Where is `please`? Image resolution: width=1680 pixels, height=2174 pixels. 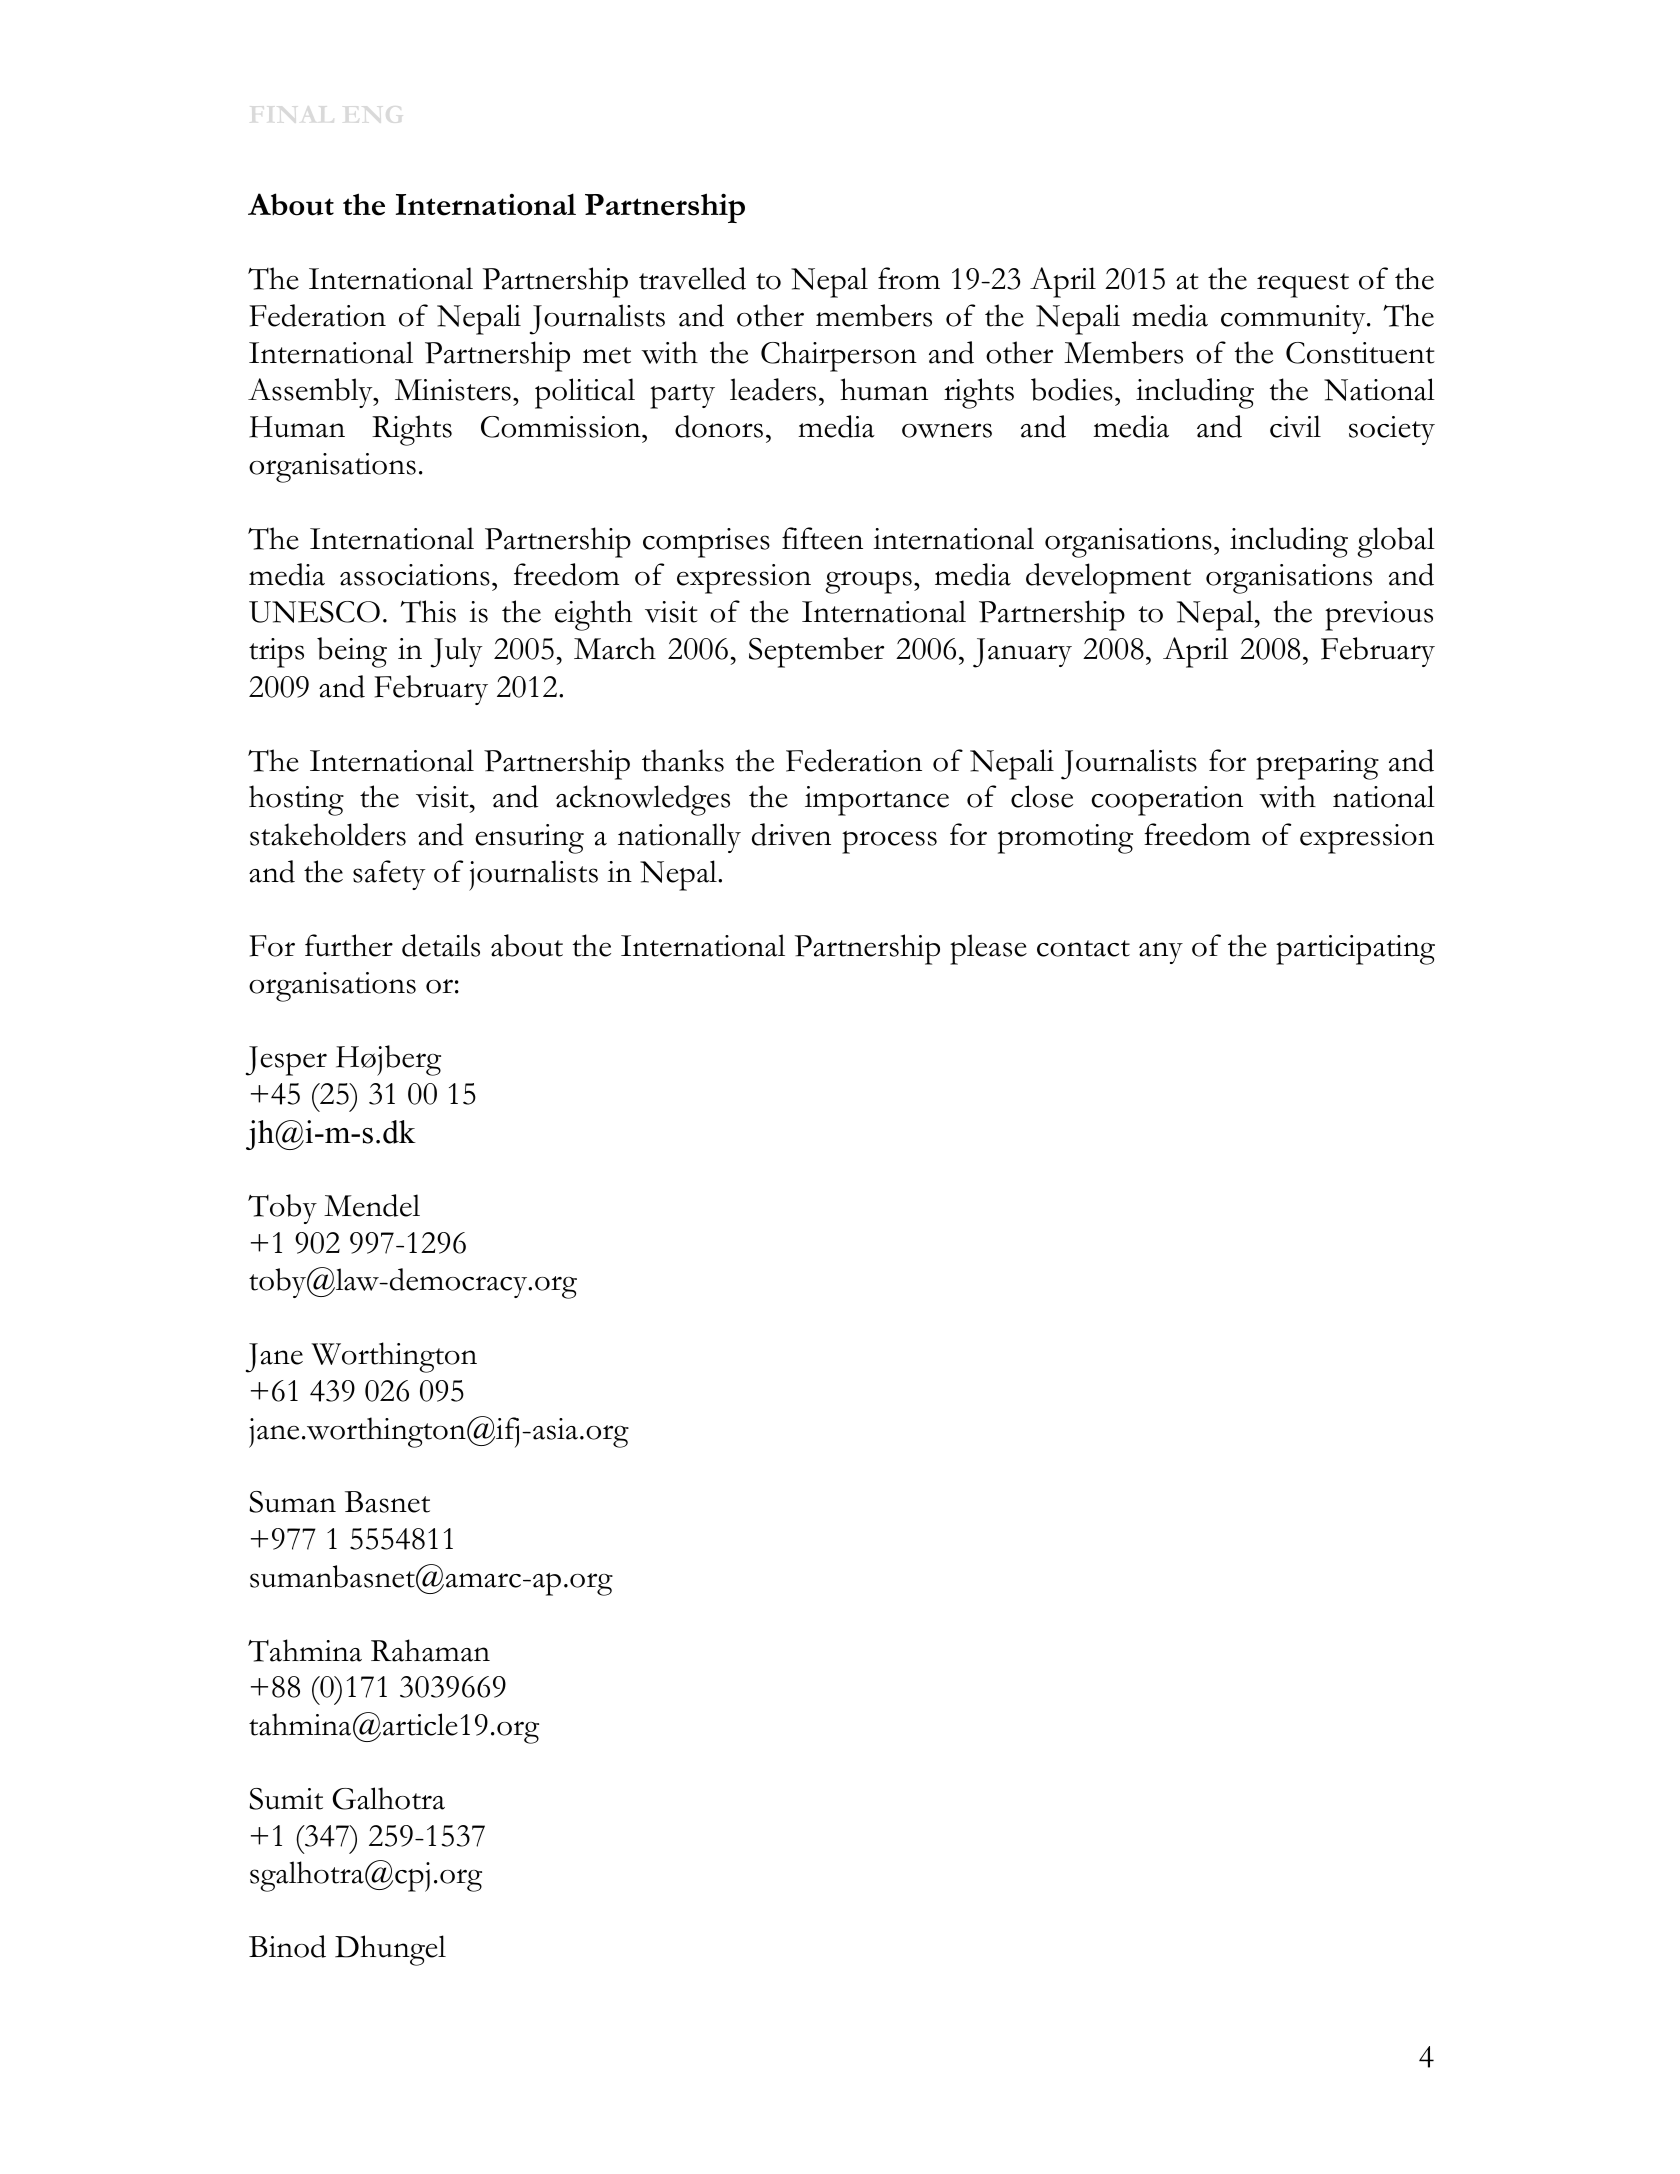
please is located at coordinates (988, 949).
